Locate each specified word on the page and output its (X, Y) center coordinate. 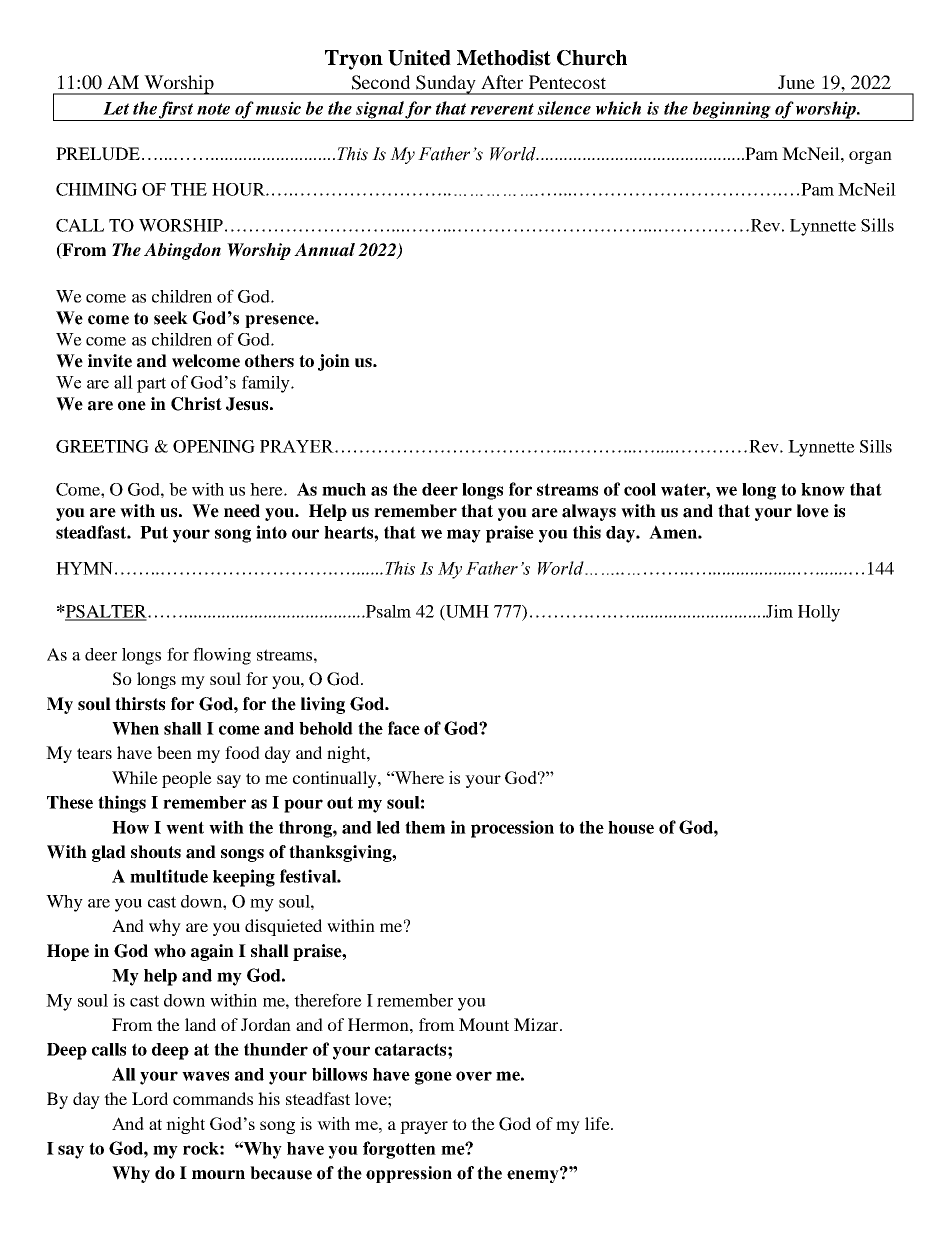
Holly (819, 613)
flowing (222, 656)
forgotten (399, 1150)
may (464, 536)
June (796, 82)
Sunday (446, 85)
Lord (150, 1098)
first (176, 111)
